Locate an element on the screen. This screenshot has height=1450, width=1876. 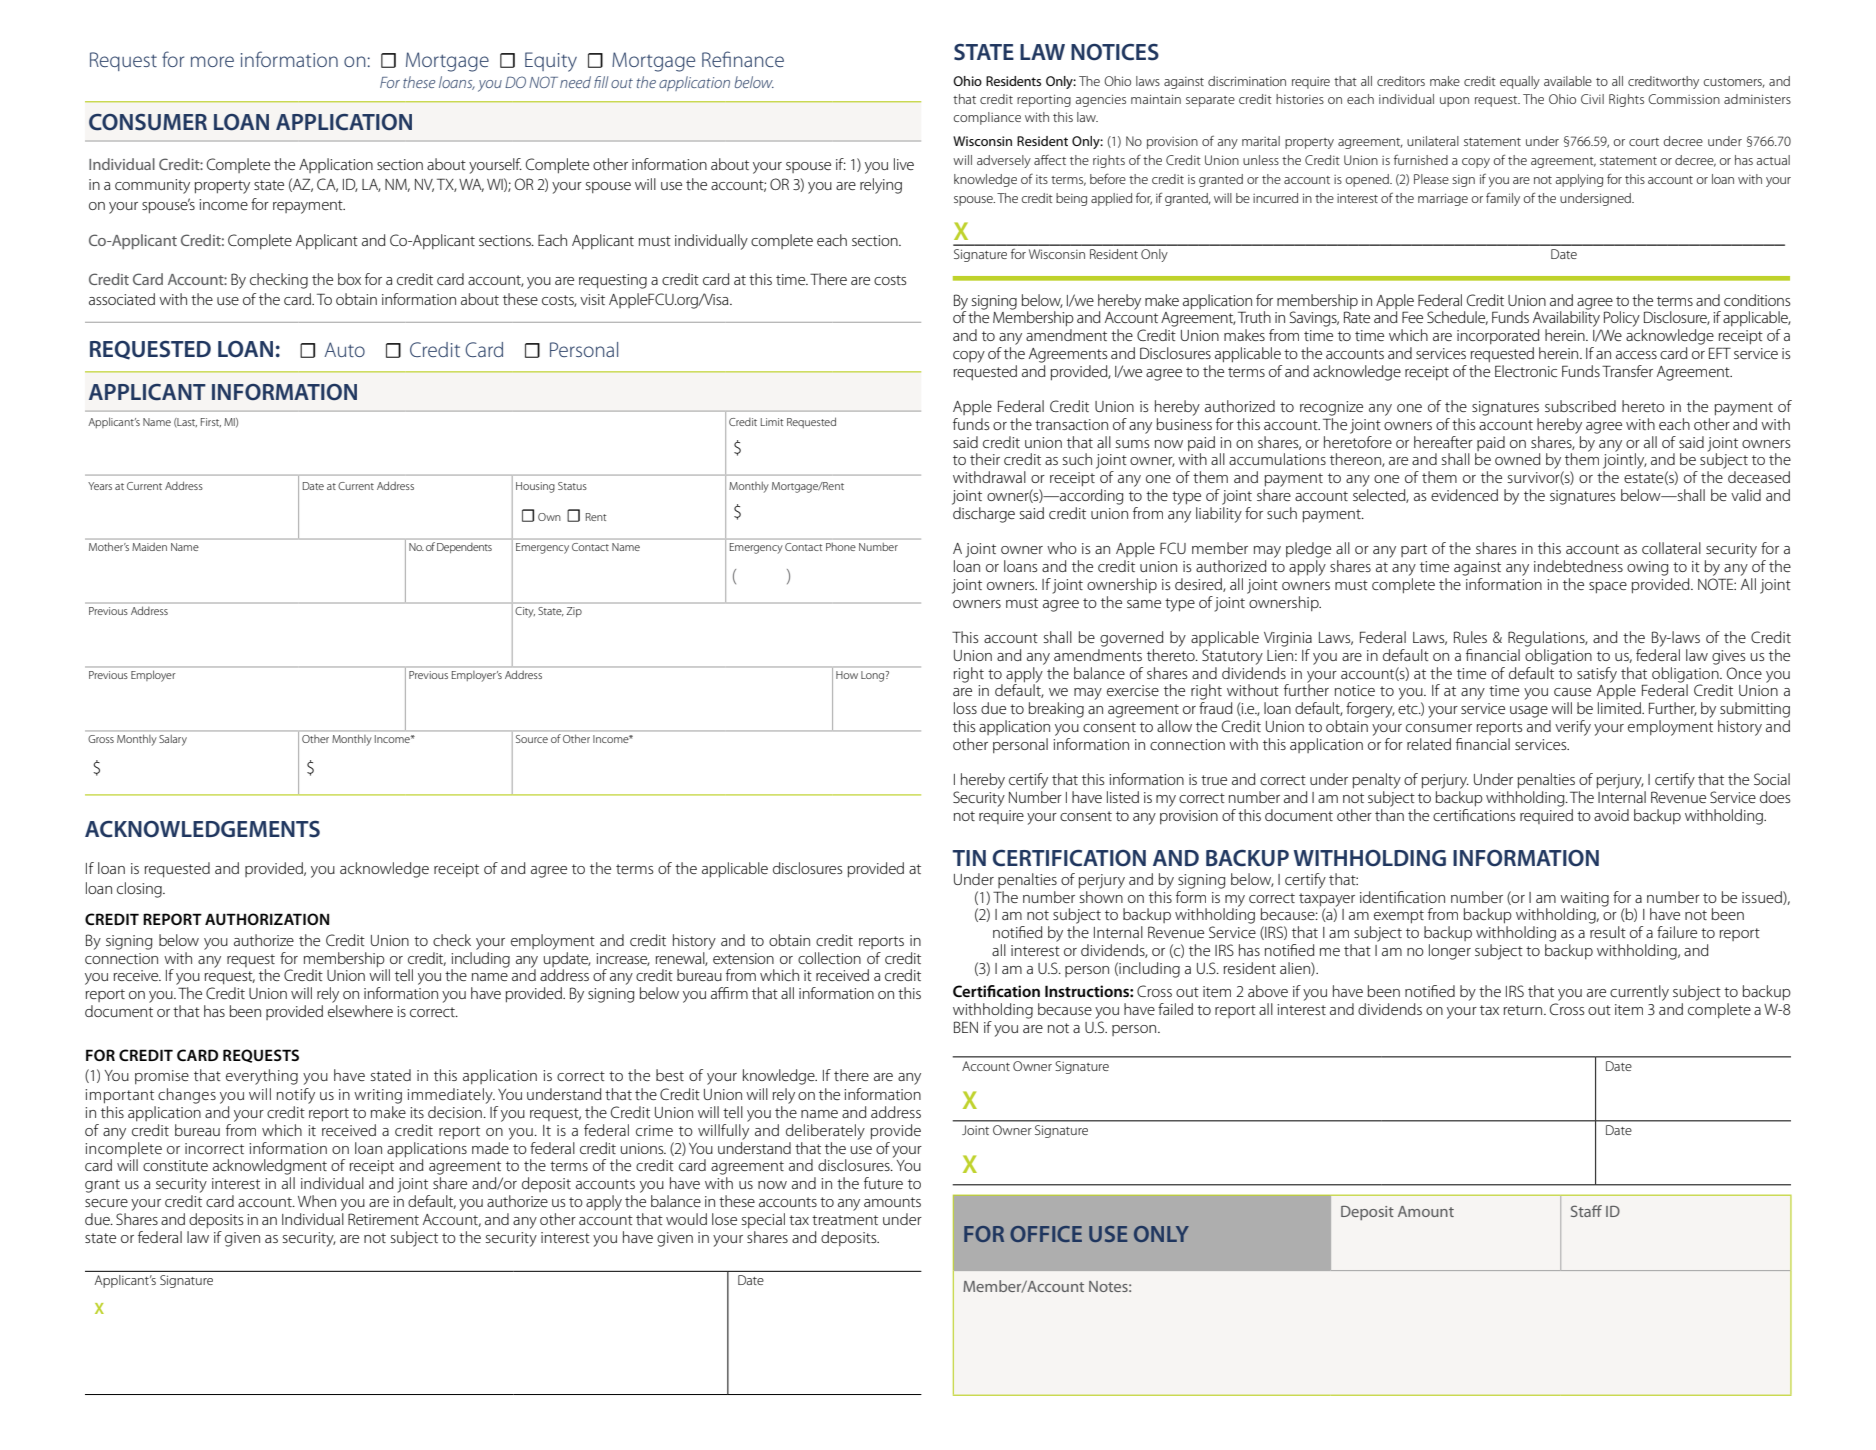
City is located at coordinates (525, 612).
